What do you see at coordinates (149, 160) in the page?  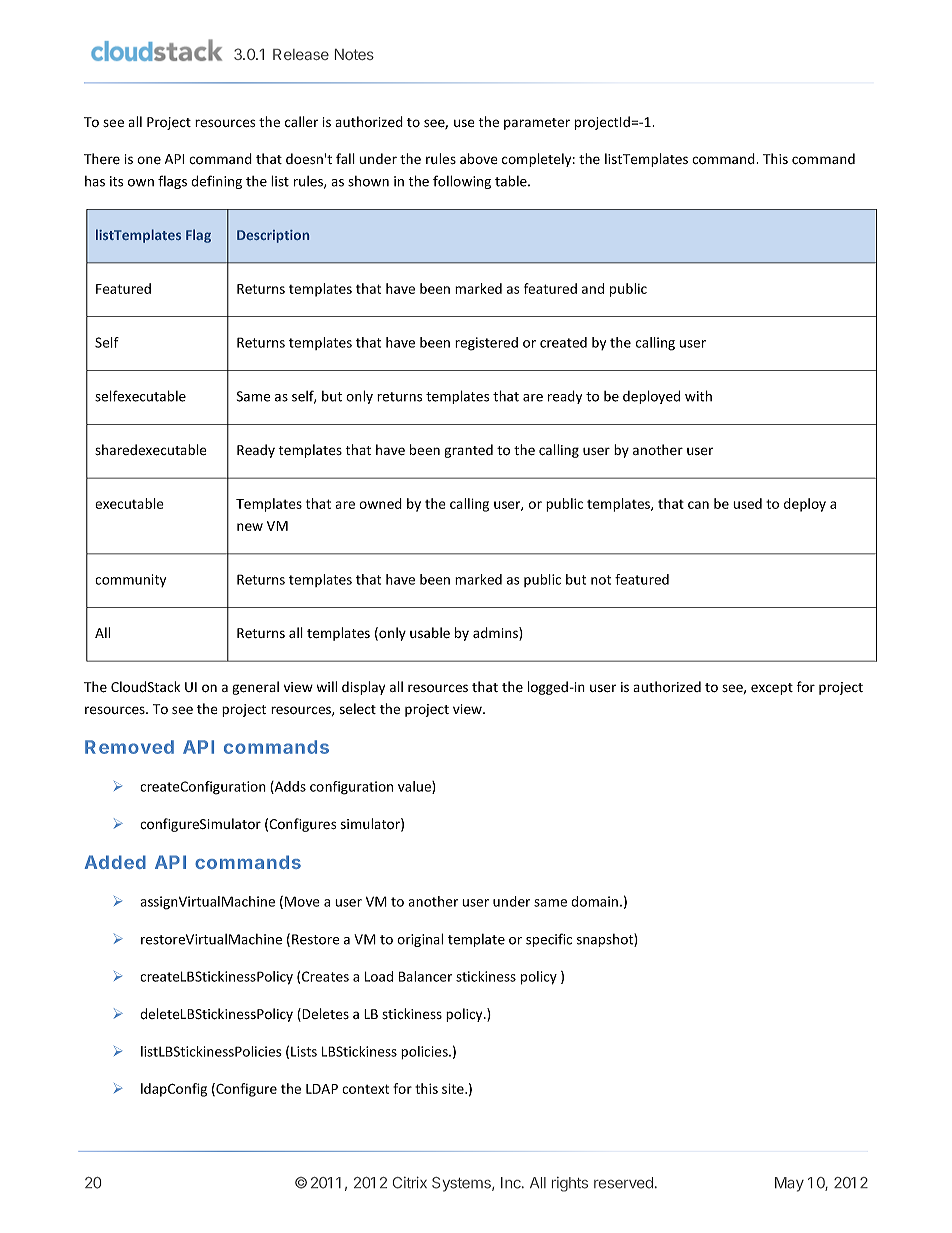 I see `one` at bounding box center [149, 160].
